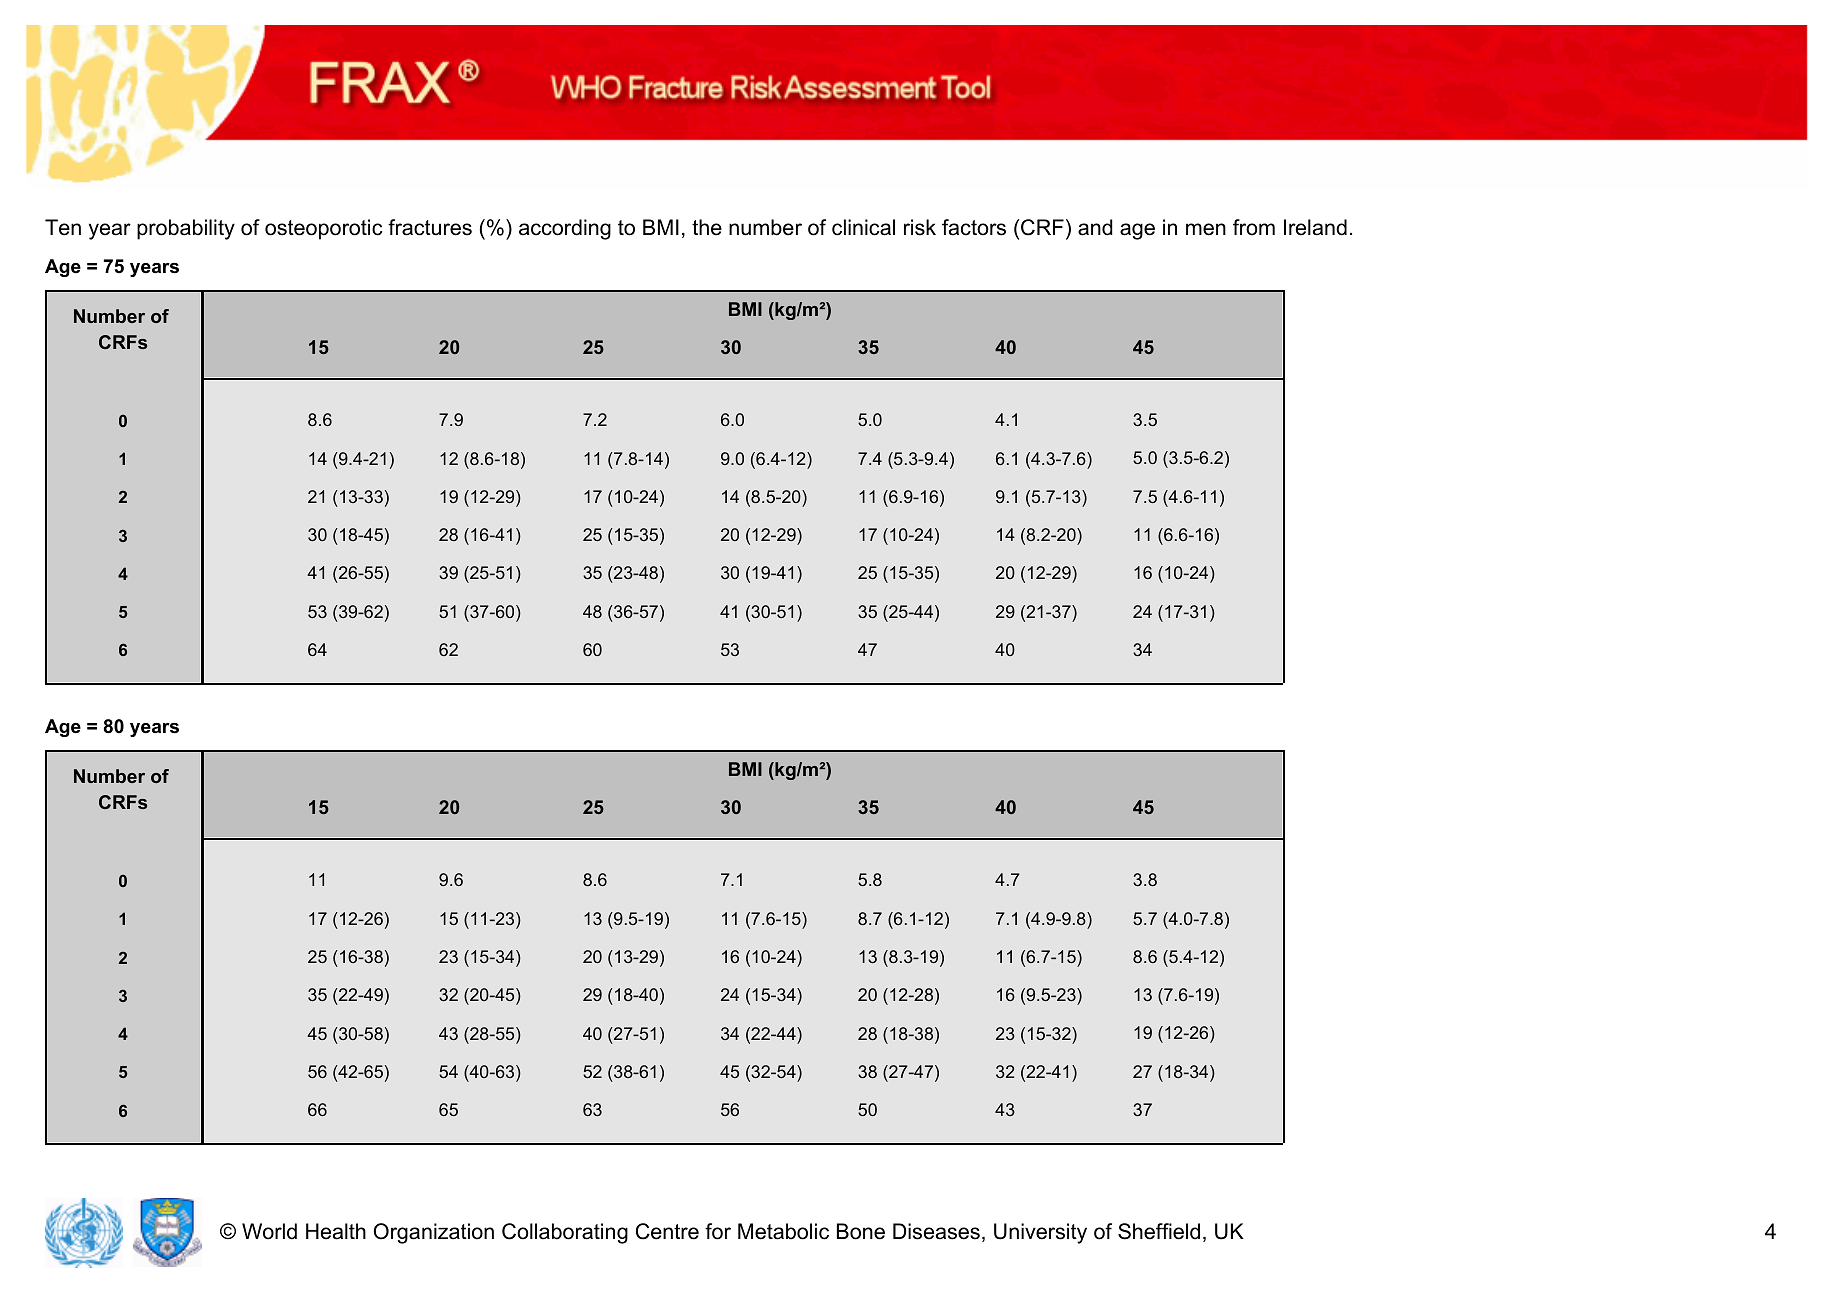 The height and width of the document is (1305, 1845). What do you see at coordinates (269, 1231) in the document?
I see `World` at bounding box center [269, 1231].
